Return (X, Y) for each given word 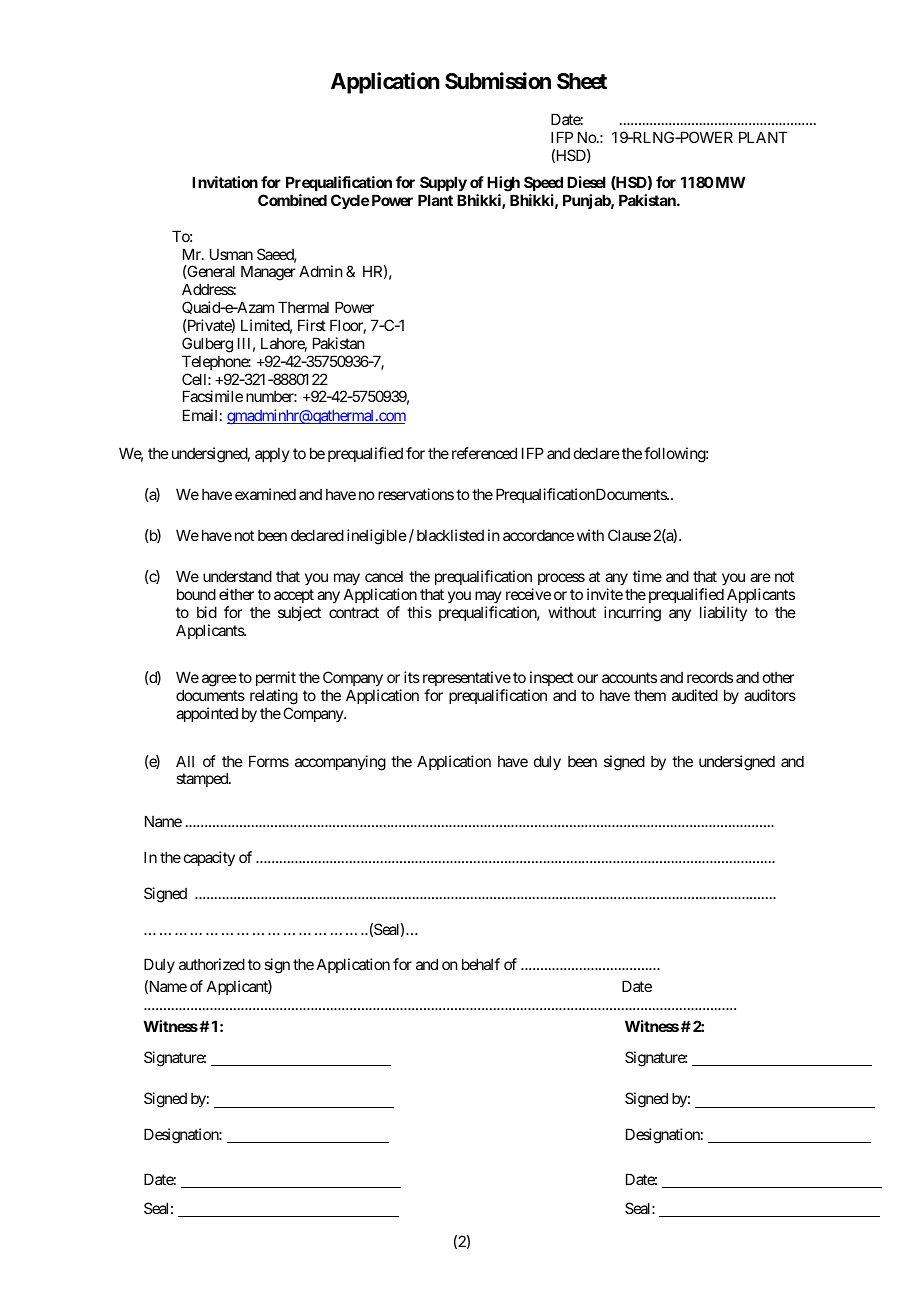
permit (276, 678)
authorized (212, 964)
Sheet (582, 81)
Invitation (225, 182)
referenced (484, 453)
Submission (498, 81)
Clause (629, 535)
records (710, 677)
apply (272, 455)
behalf (481, 964)
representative (467, 678)
